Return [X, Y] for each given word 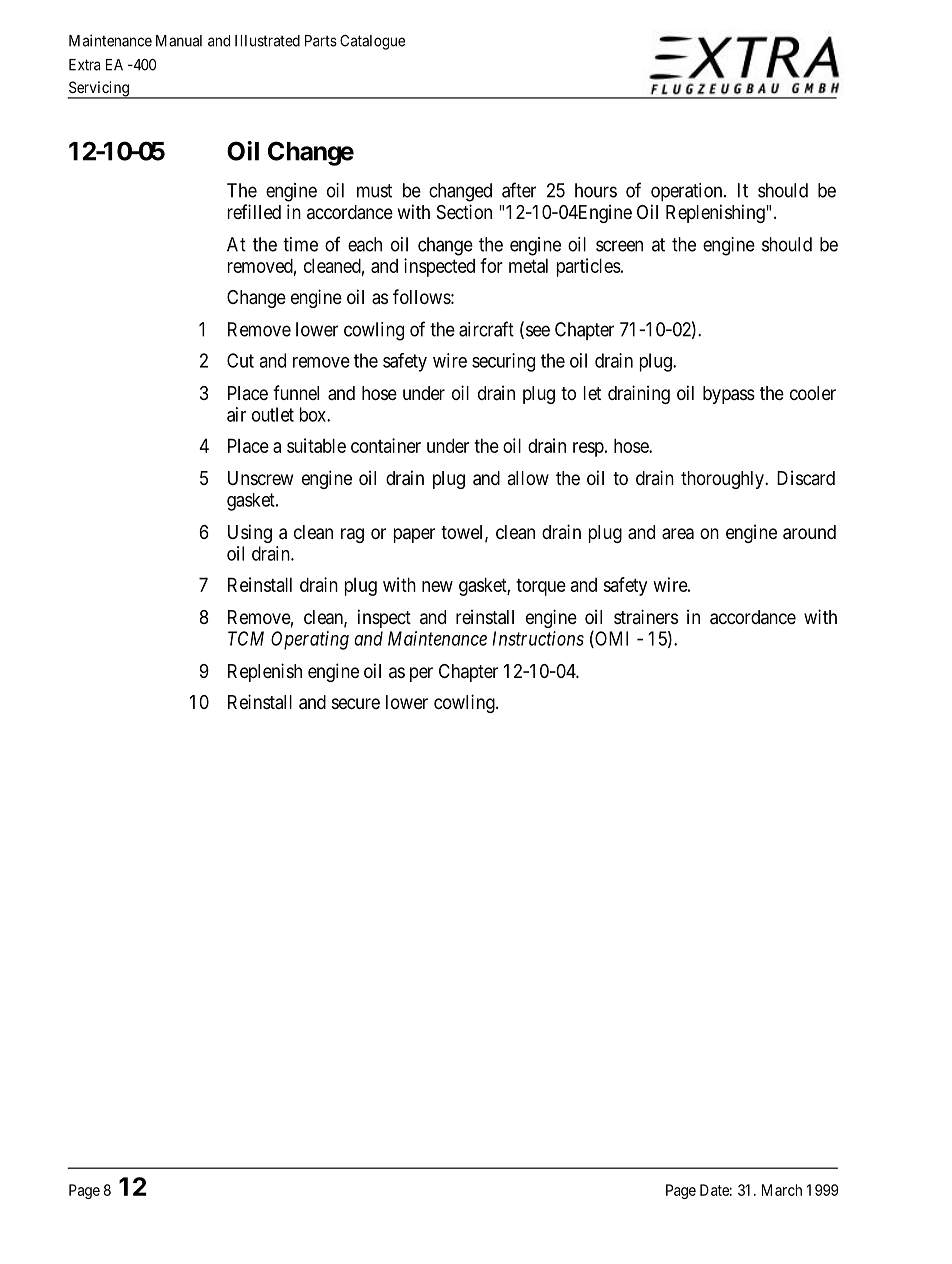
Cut [240, 360]
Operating [310, 640]
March [782, 1190]
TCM [246, 638]
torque [541, 587]
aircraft [486, 329]
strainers [646, 616]
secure [356, 703]
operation [688, 192]
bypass [729, 395]
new [437, 586]
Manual [179, 41]
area [678, 534]
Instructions [538, 638]
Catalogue [372, 42]
